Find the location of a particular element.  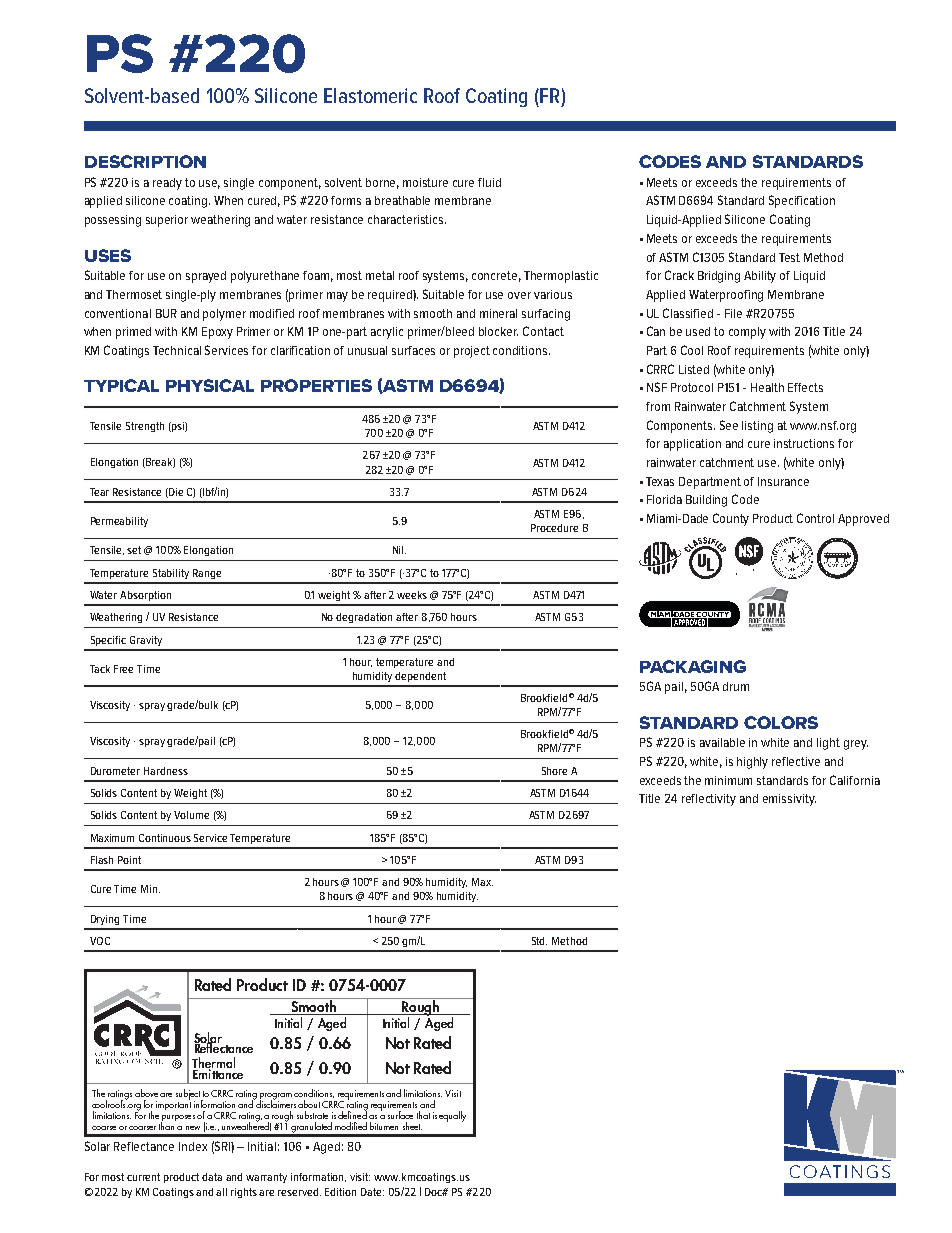

Shore is located at coordinates (554, 771).
